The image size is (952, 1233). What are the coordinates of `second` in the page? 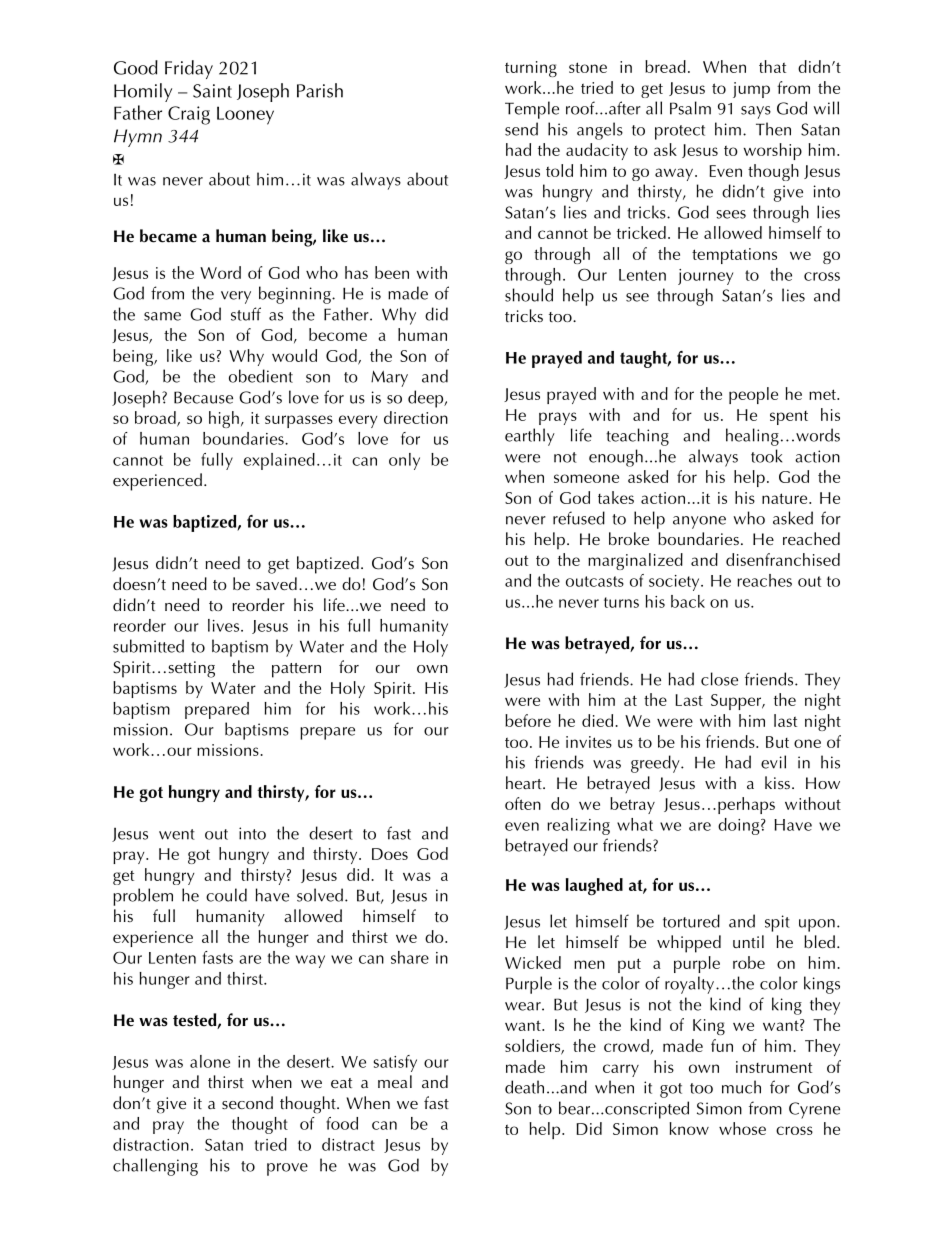 It's located at (247, 1102).
